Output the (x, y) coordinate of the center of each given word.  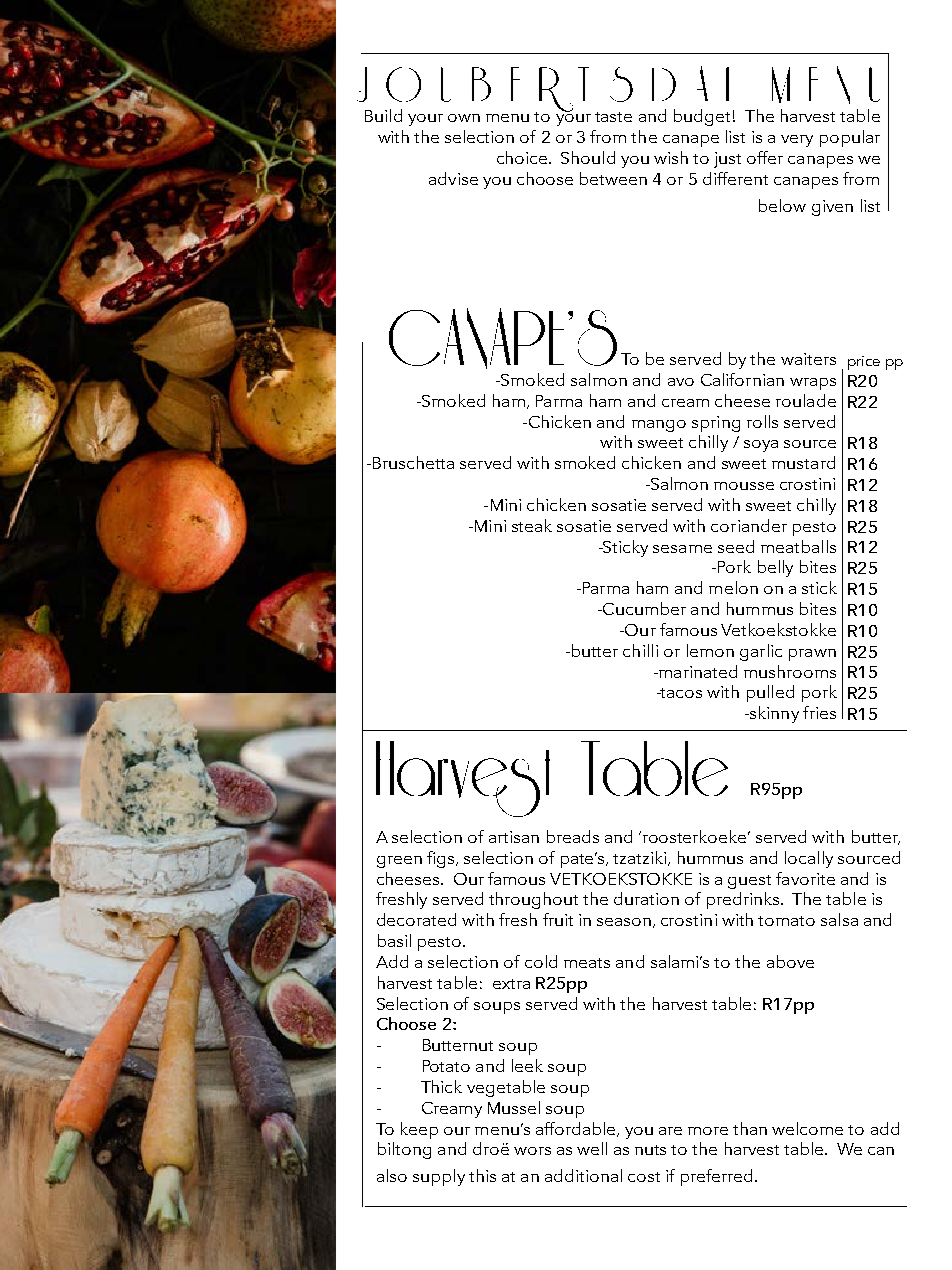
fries (819, 712)
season (624, 922)
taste (613, 117)
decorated (416, 919)
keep (419, 1130)
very (797, 141)
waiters (808, 359)
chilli (640, 650)
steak (532, 525)
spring (716, 424)
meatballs (798, 546)
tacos (680, 693)
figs (442, 859)
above (790, 961)
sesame (682, 549)
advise (453, 178)
